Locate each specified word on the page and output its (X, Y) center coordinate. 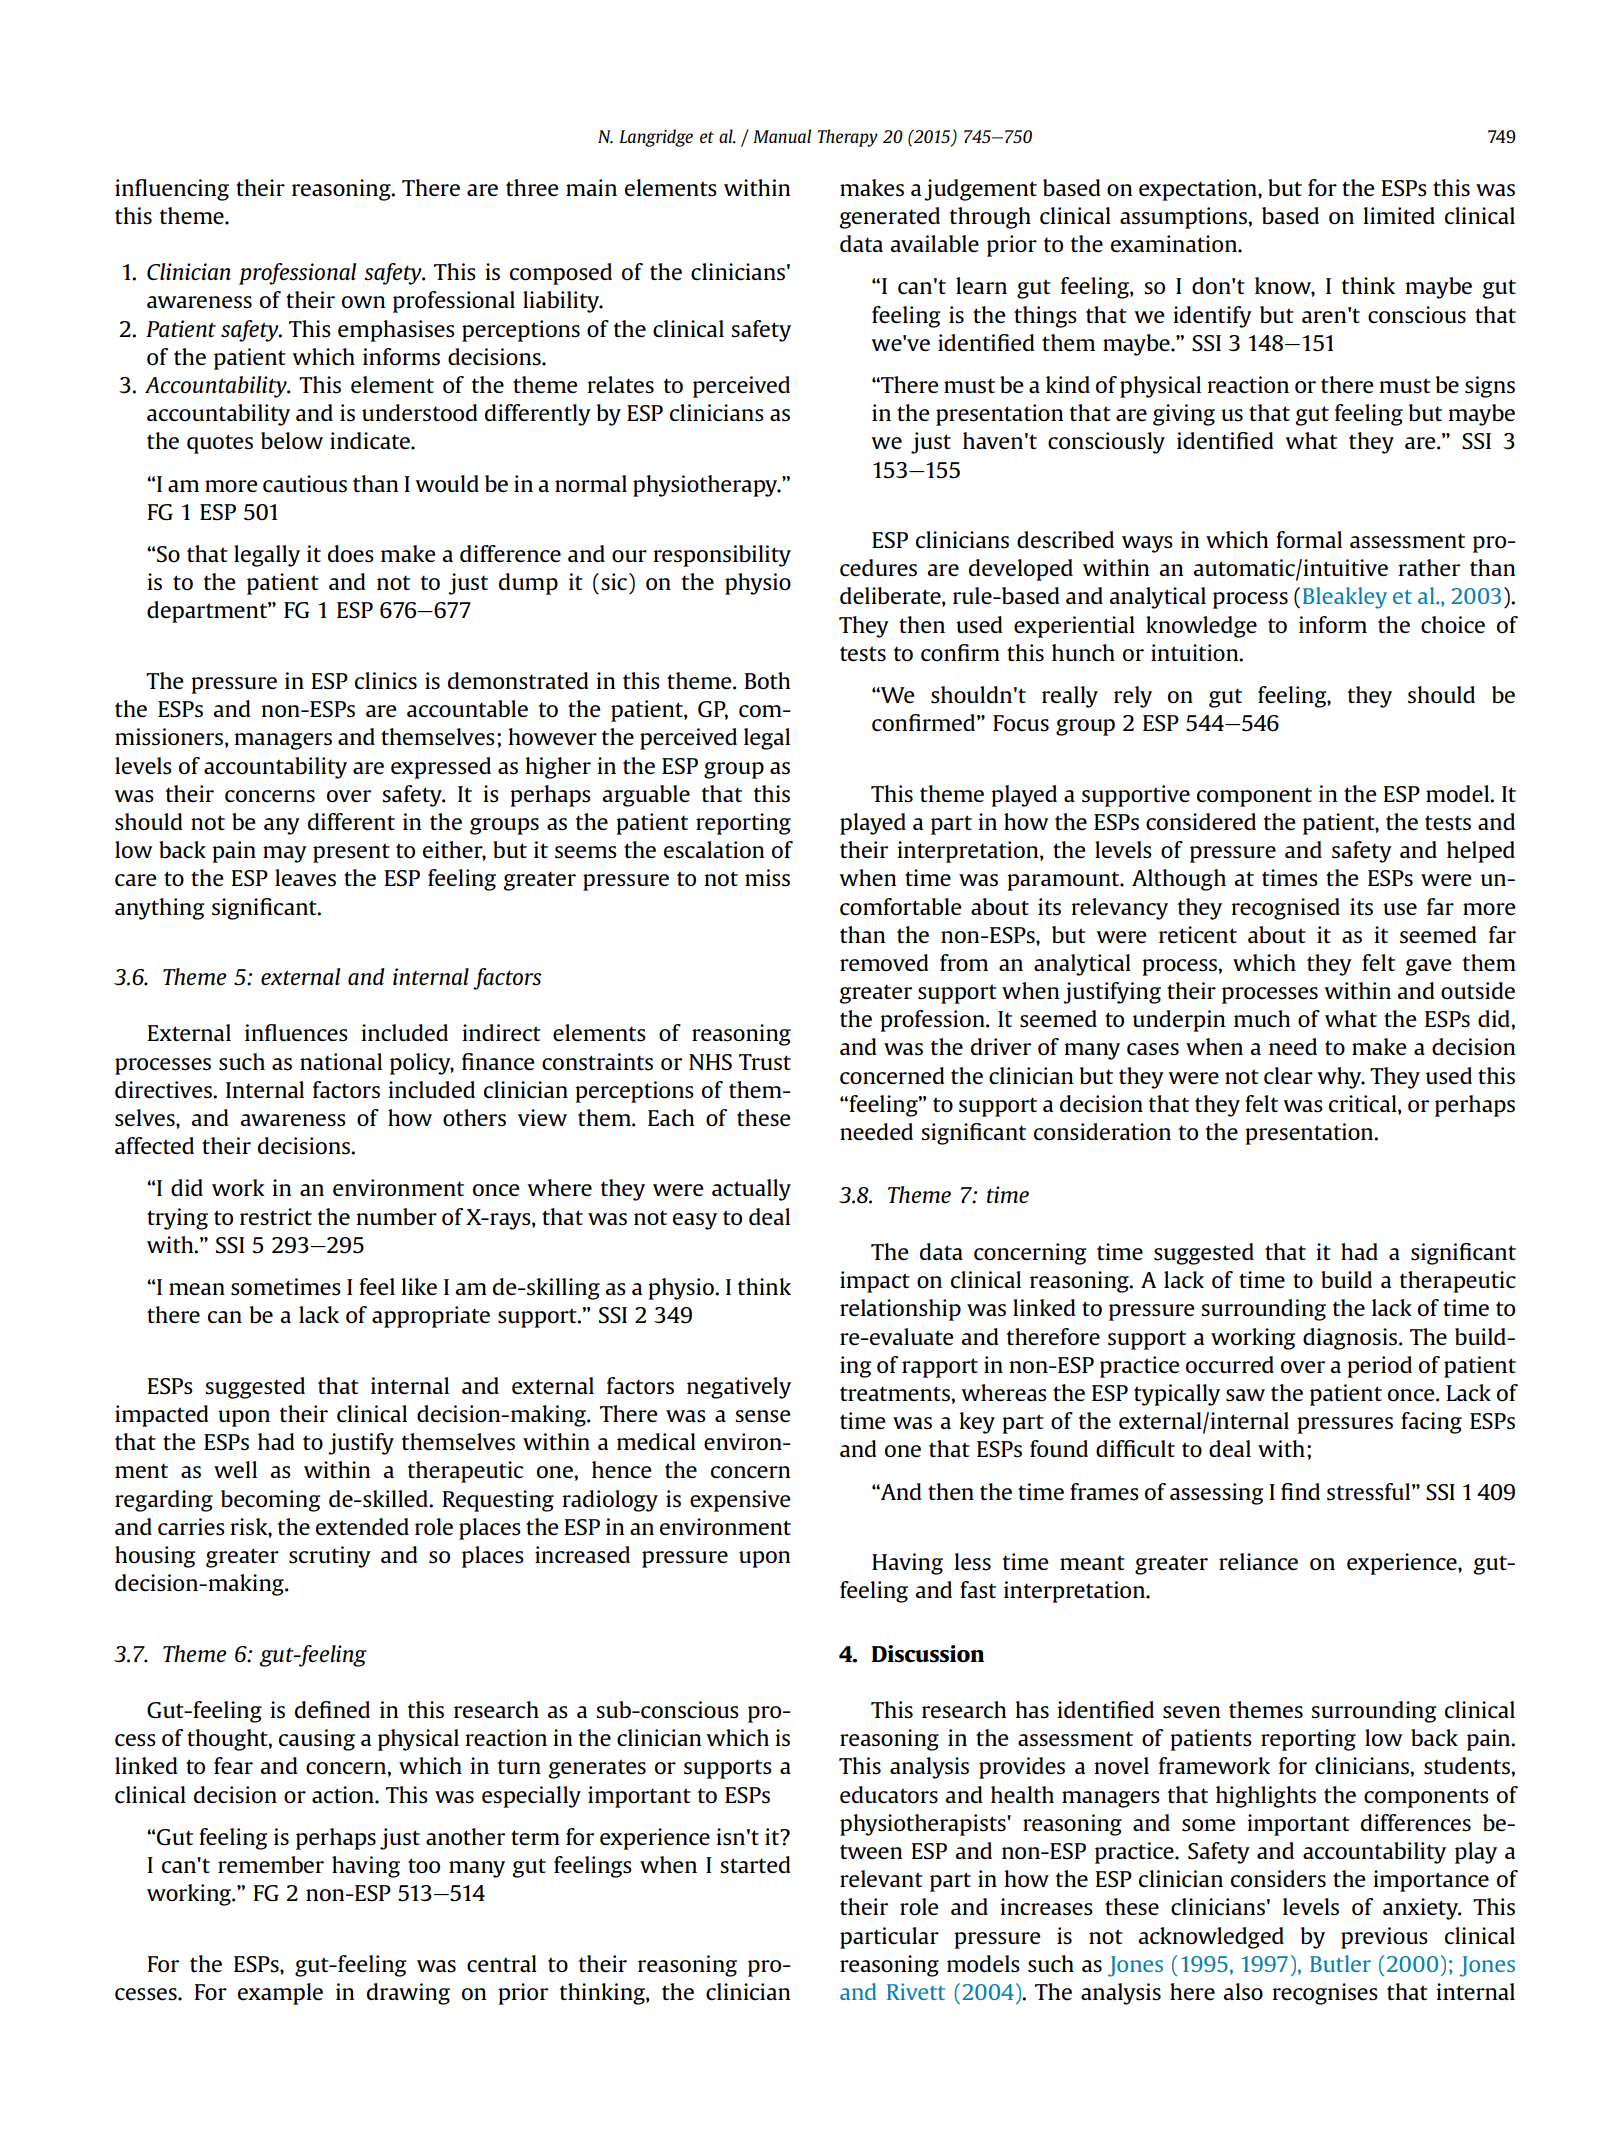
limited (1399, 215)
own (363, 302)
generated (890, 218)
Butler (1340, 1963)
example (280, 1994)
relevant (881, 1878)
